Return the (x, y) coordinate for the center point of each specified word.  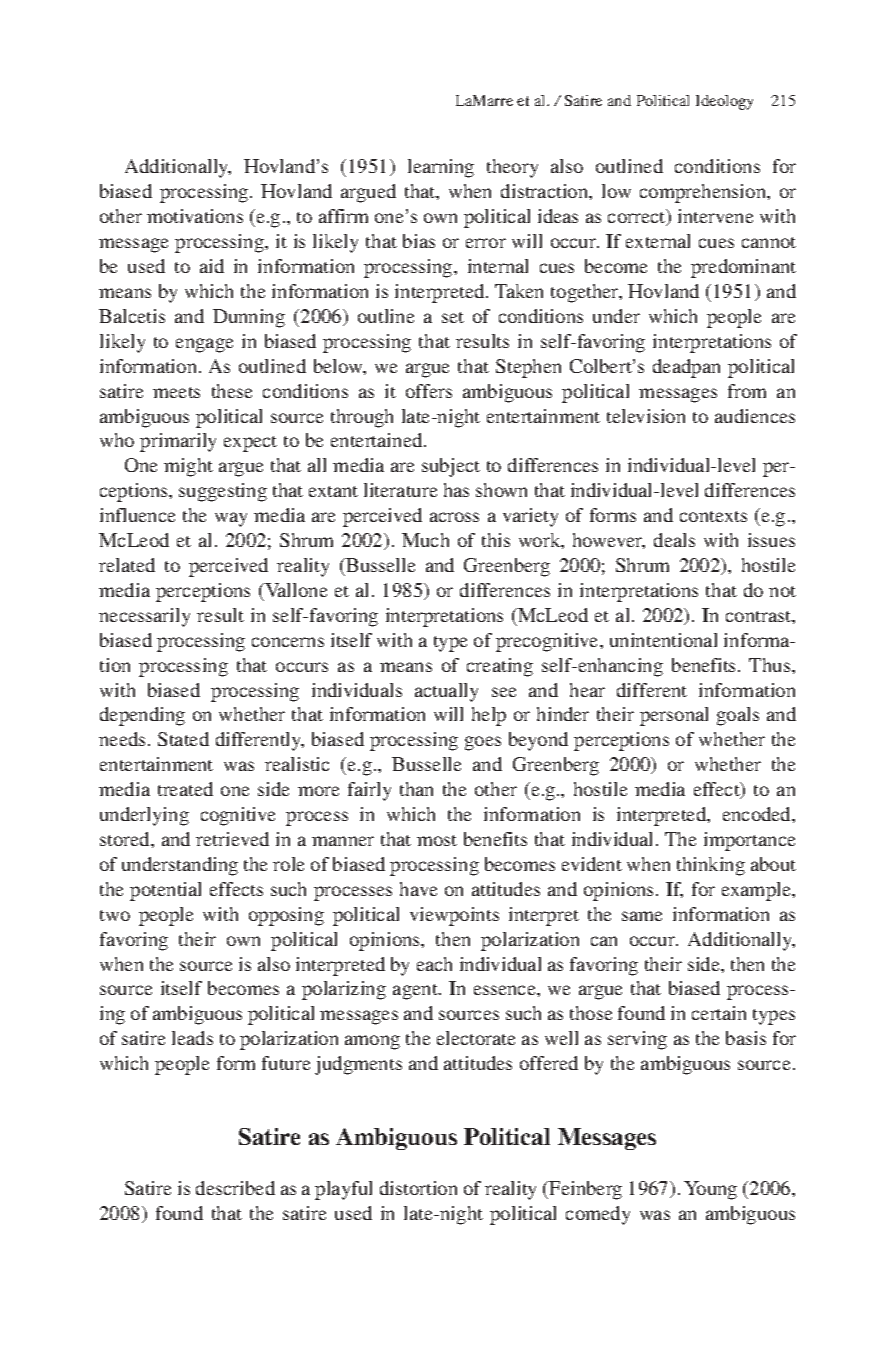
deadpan (686, 368)
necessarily (144, 617)
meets (176, 392)
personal (674, 716)
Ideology (724, 102)
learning (441, 168)
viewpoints (454, 916)
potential (165, 891)
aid (212, 266)
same (642, 916)
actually (446, 692)
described (235, 1188)
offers (429, 391)
